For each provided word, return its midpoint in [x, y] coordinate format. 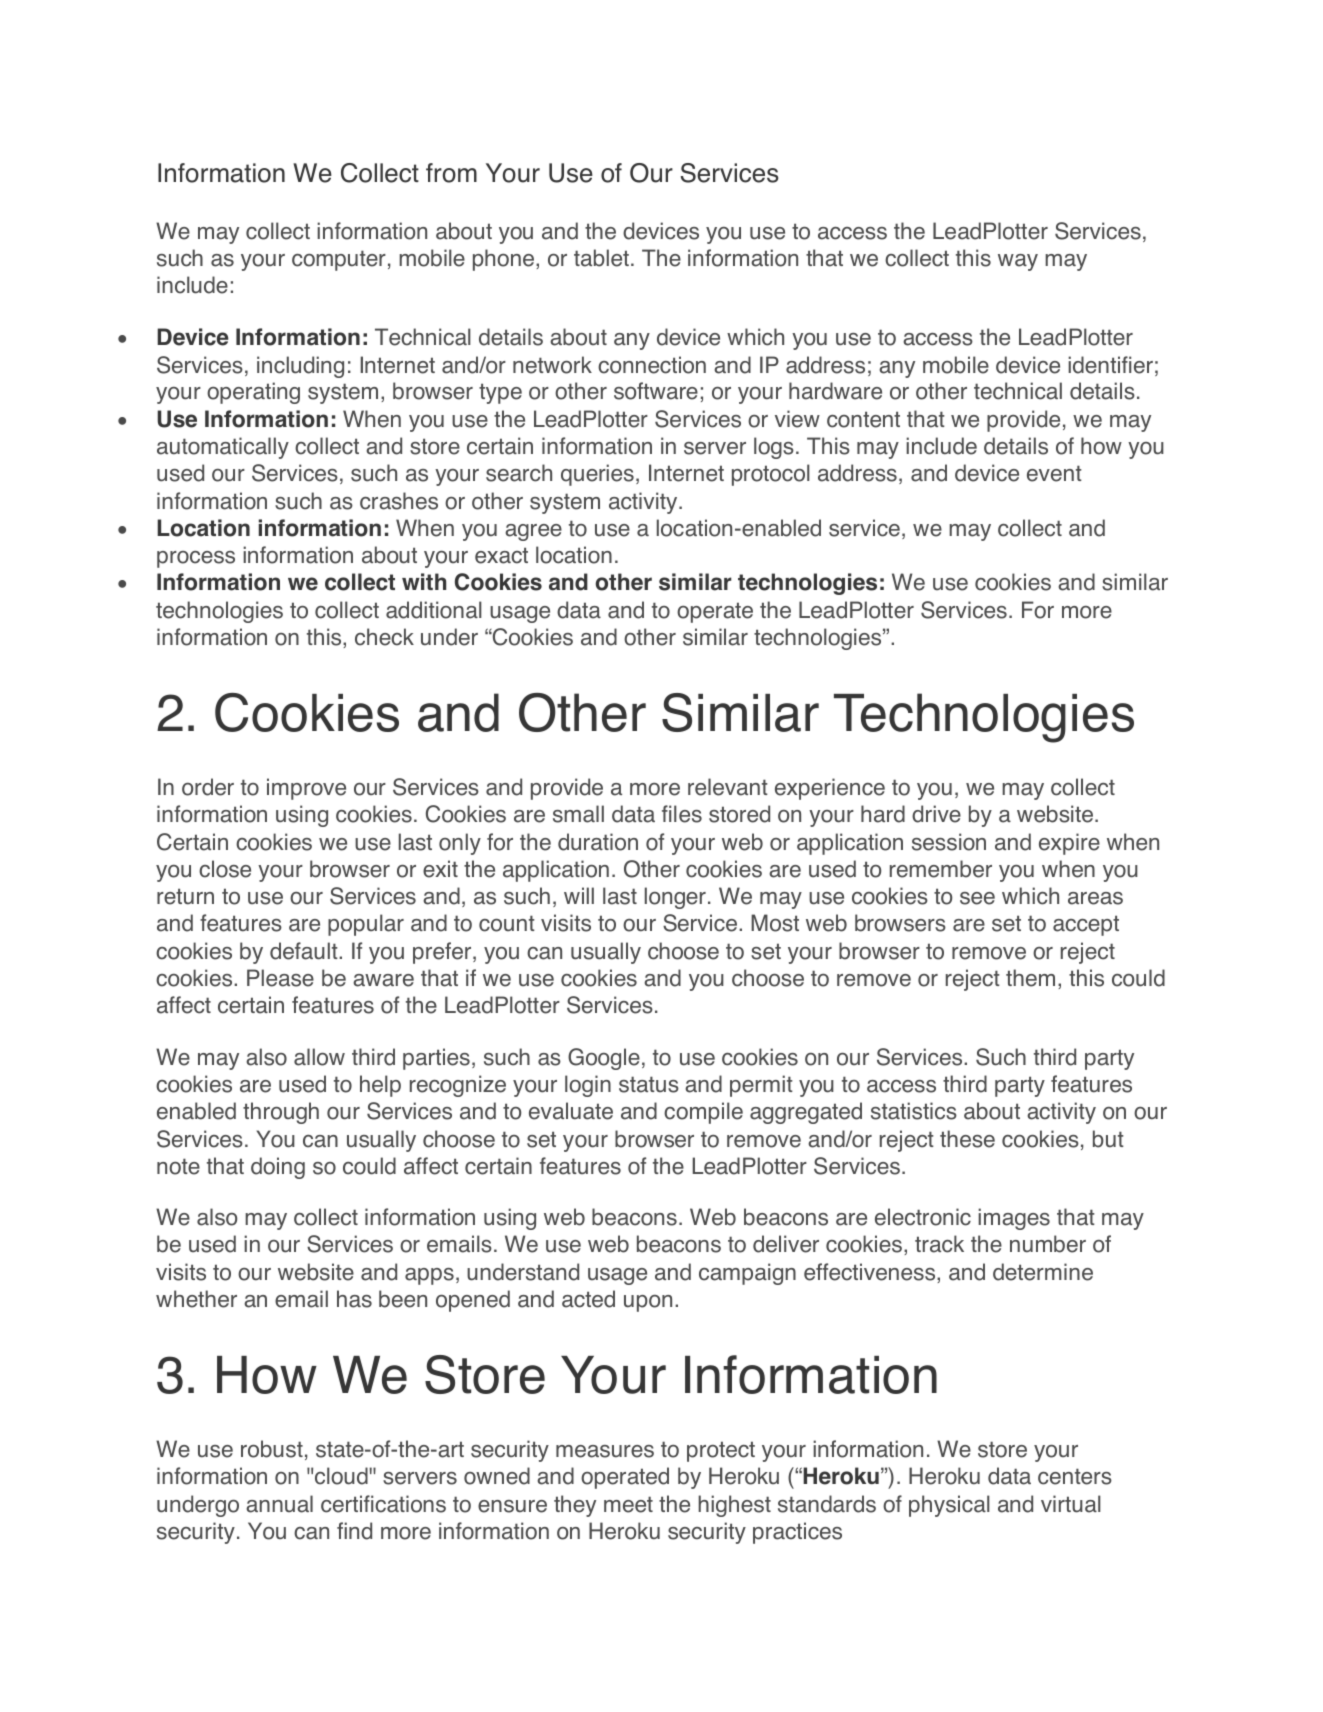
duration [598, 842]
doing [278, 1168]
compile [703, 1113]
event [1054, 473]
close [225, 869]
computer [339, 260]
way [1018, 262]
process [196, 559]
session [949, 842]
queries [597, 475]
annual [279, 1504]
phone [505, 260]
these [967, 1139]
